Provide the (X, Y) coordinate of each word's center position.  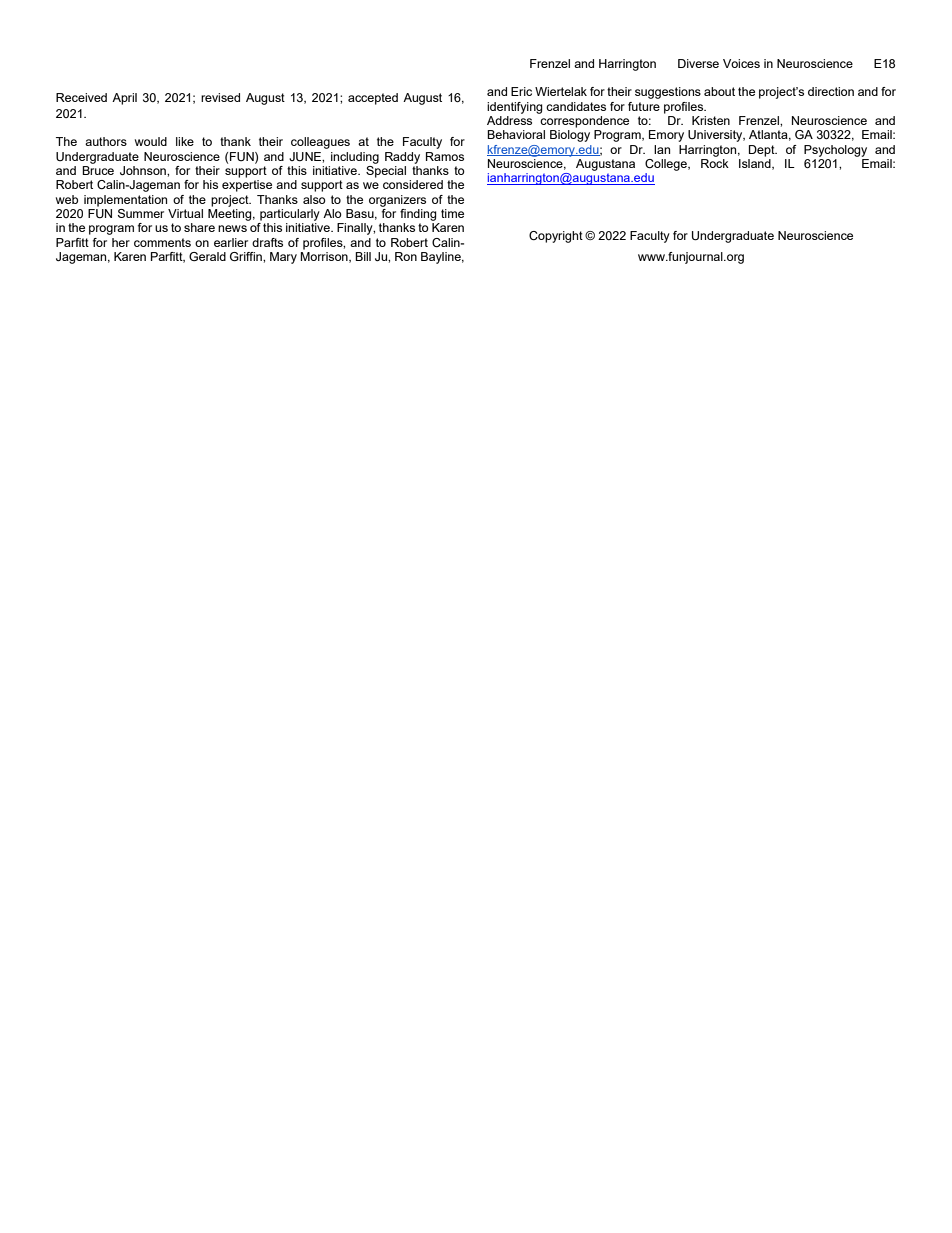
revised (220, 97)
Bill (363, 256)
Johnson (144, 170)
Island (756, 164)
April (124, 99)
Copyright (556, 237)
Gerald (207, 256)
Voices (741, 63)
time (452, 213)
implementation (125, 201)
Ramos (445, 156)
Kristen (711, 120)
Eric (521, 91)
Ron (406, 256)
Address (509, 120)
